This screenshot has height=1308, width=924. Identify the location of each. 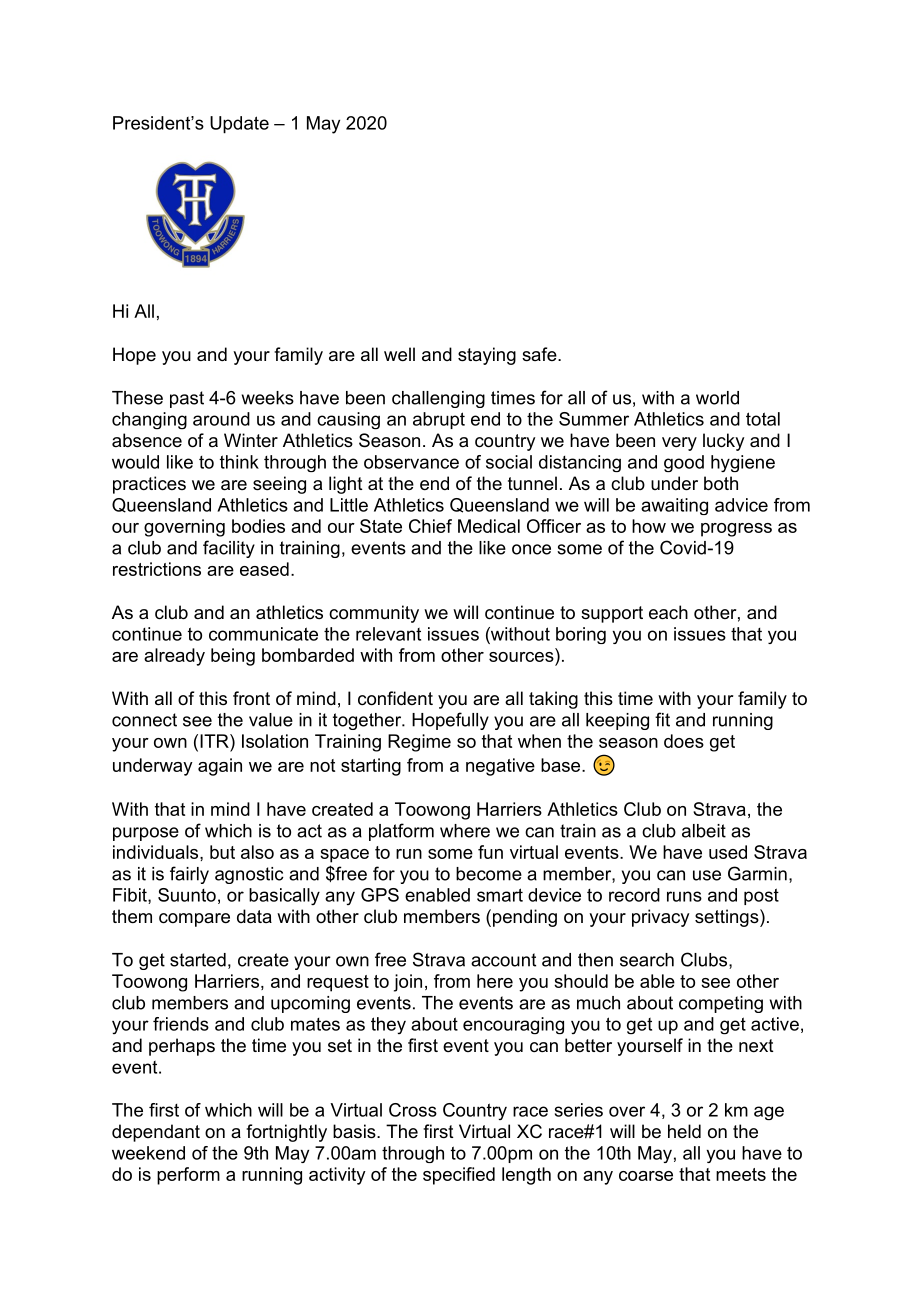
(668, 612).
